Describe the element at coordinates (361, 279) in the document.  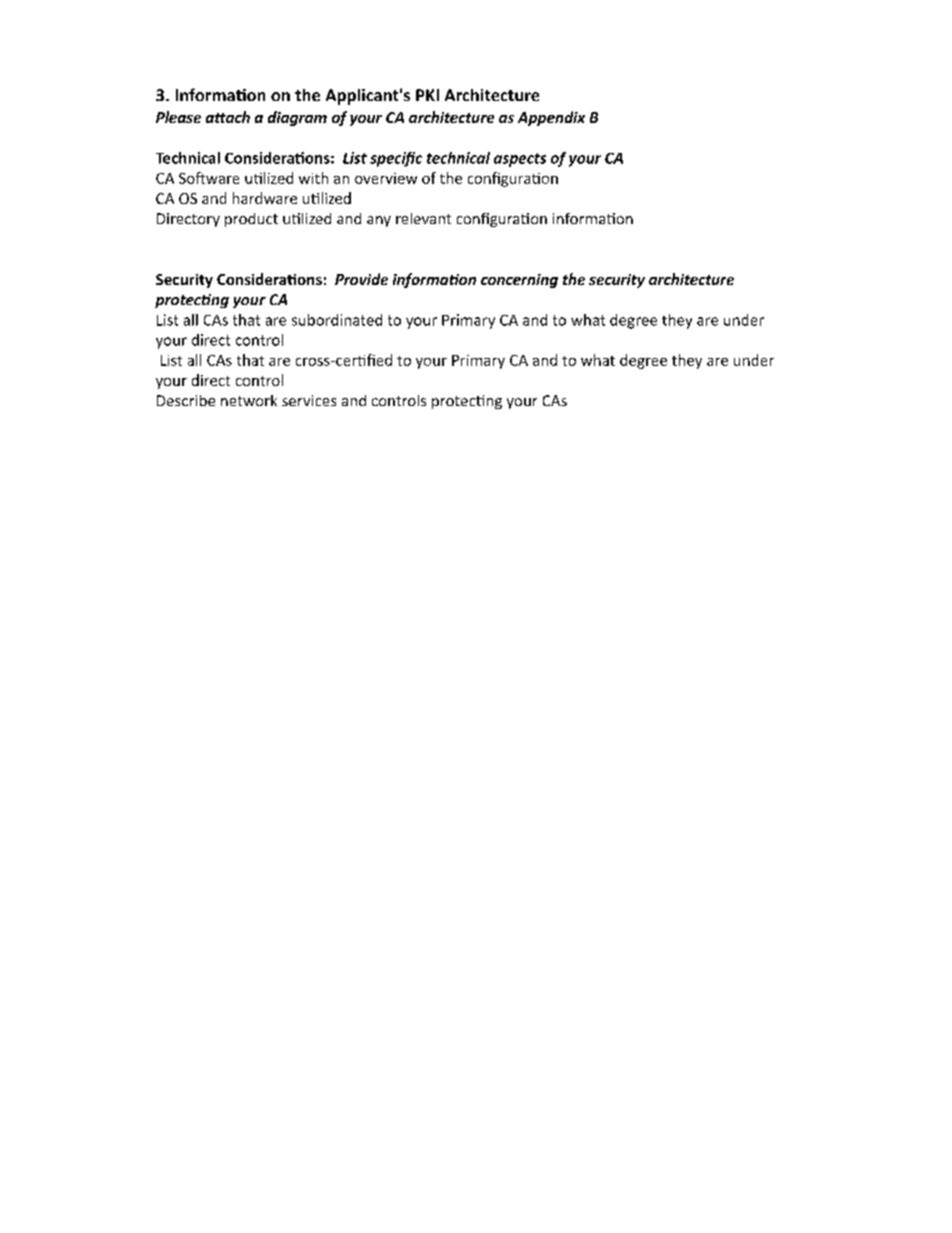
I see `Provide` at that location.
